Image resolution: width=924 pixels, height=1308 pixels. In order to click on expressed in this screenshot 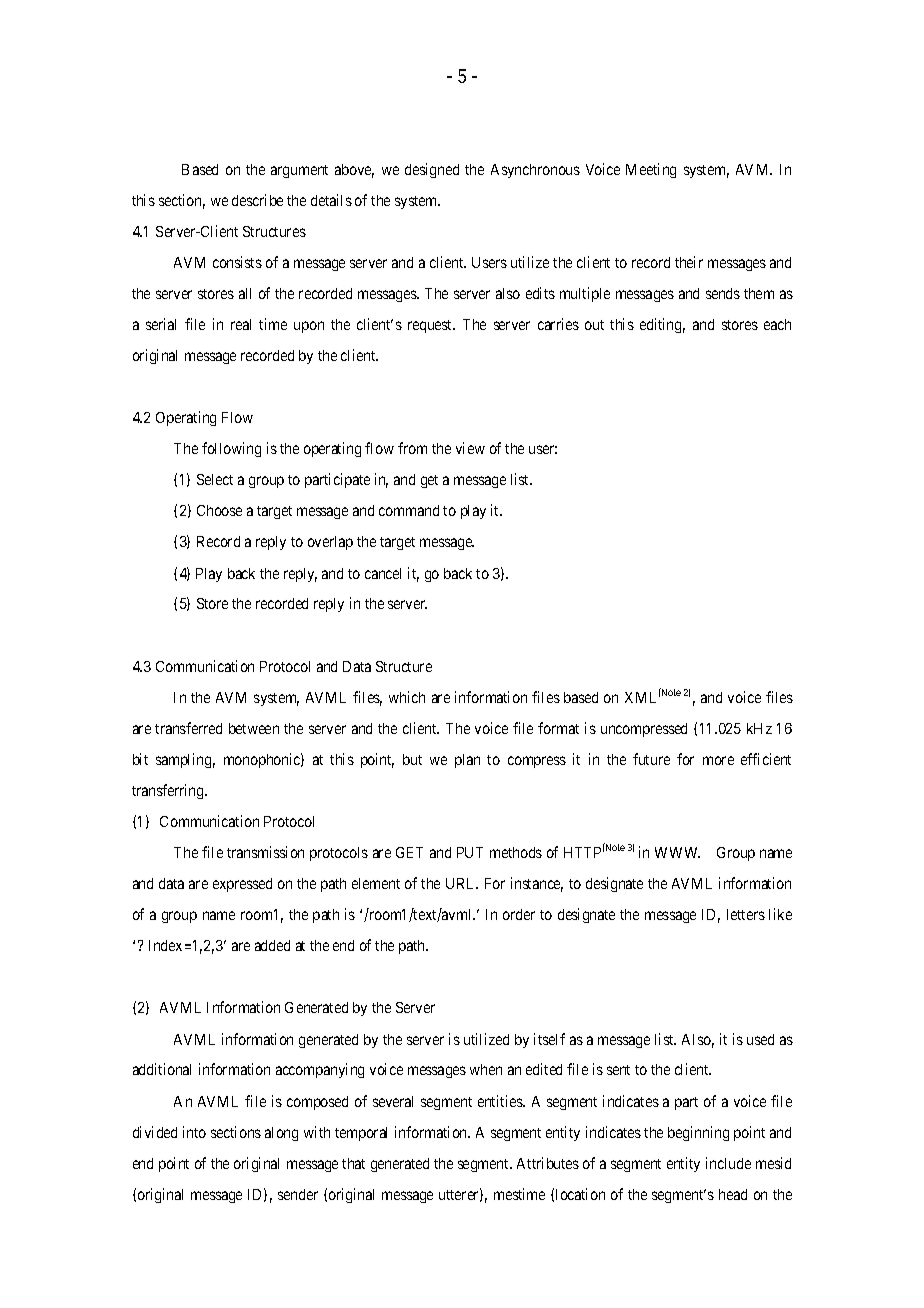, I will do `click(242, 885)`.
